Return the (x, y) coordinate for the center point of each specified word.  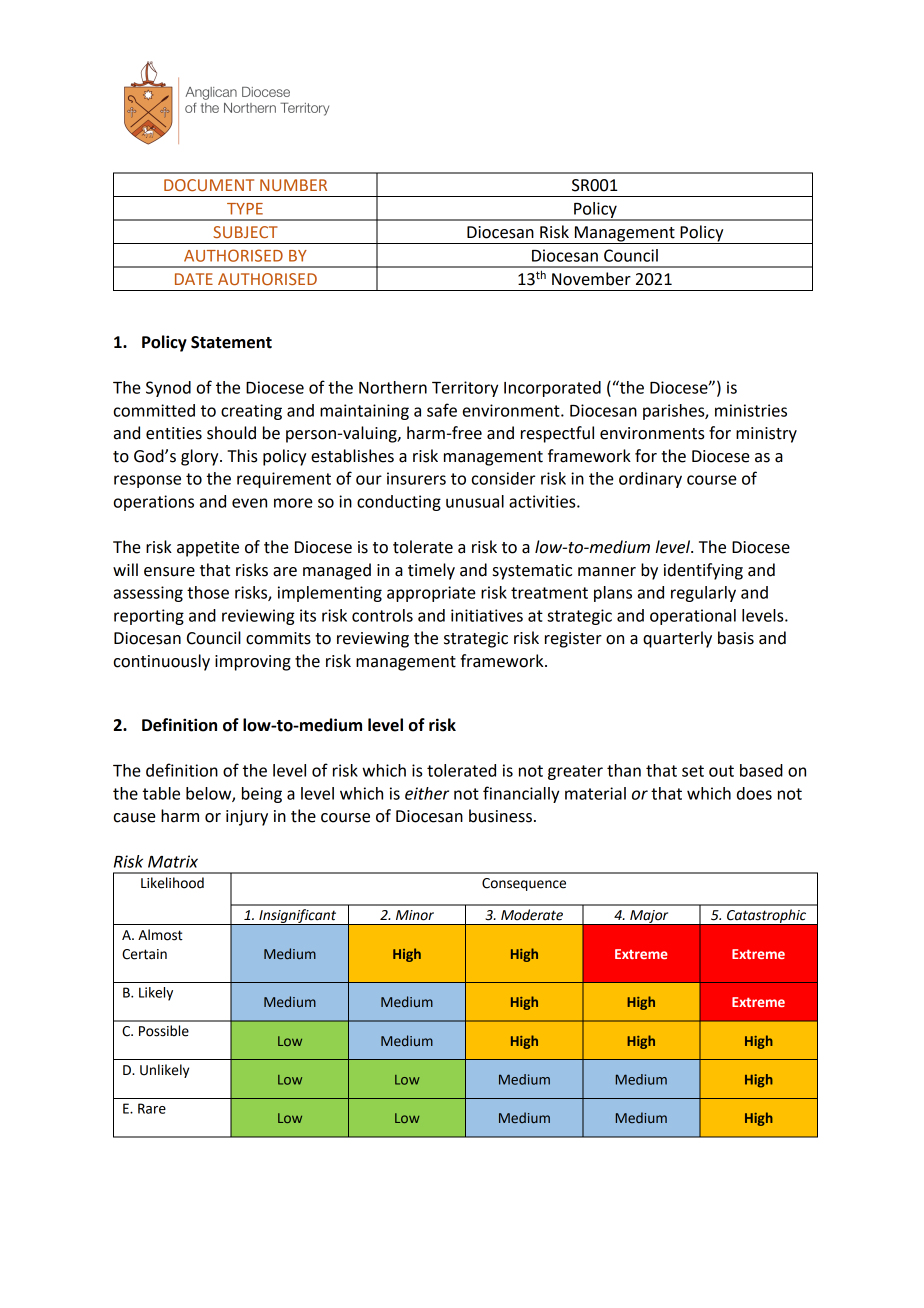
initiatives (487, 615)
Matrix (173, 861)
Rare (152, 1108)
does (754, 793)
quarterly (677, 639)
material (595, 793)
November (591, 279)
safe (442, 410)
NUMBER (293, 185)
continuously (162, 662)
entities (174, 433)
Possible (164, 1031)
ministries (751, 410)
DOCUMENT (209, 185)
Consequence (524, 884)
